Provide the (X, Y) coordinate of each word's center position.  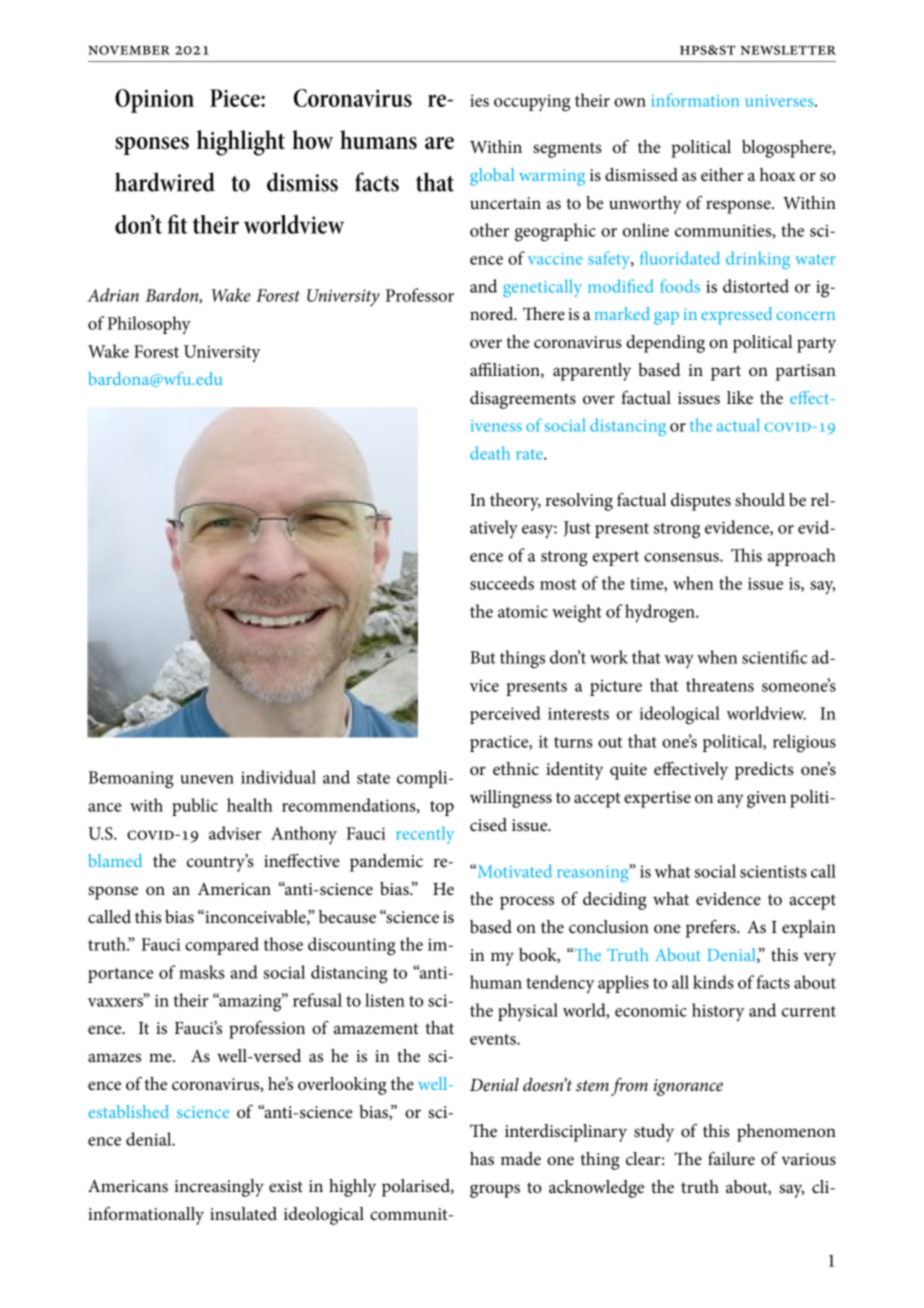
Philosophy (149, 325)
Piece (236, 98)
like (740, 398)
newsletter (788, 50)
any (730, 801)
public (195, 807)
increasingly (219, 1188)
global (492, 177)
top (442, 808)
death (490, 453)
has (482, 1159)
